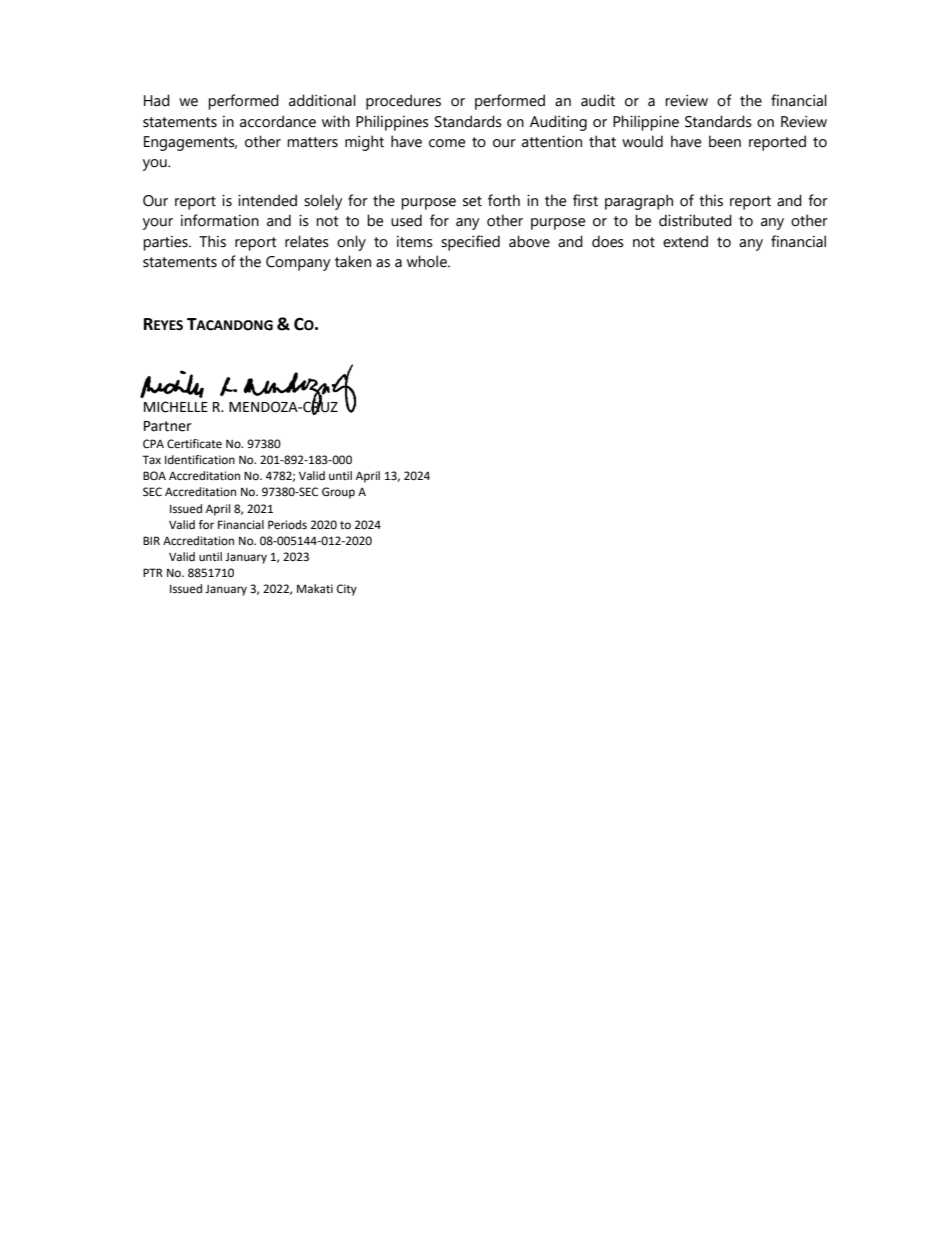 This page has height=1233, width=952. I want to click on accordance, so click(278, 121).
